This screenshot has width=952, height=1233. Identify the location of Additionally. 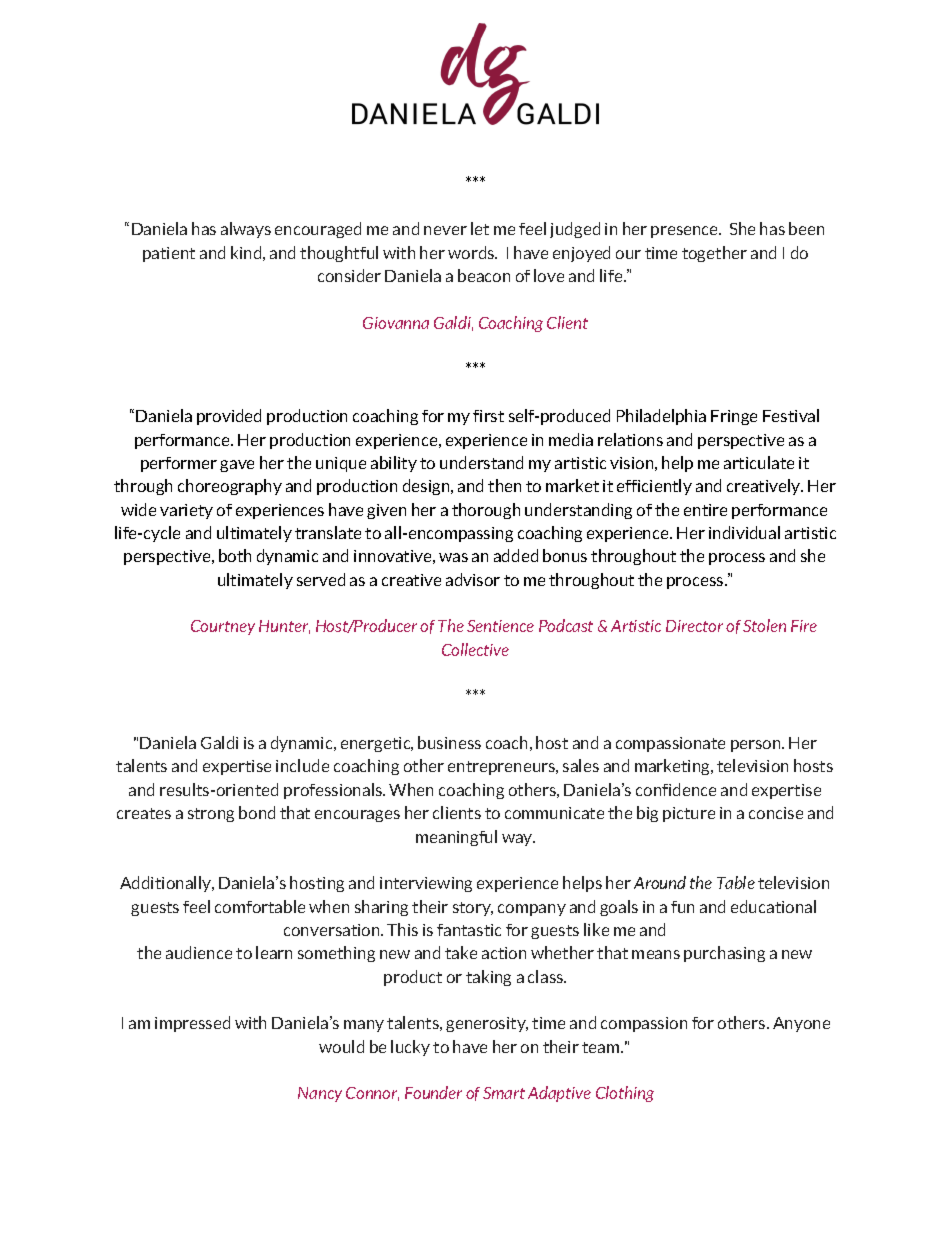
(167, 884).
